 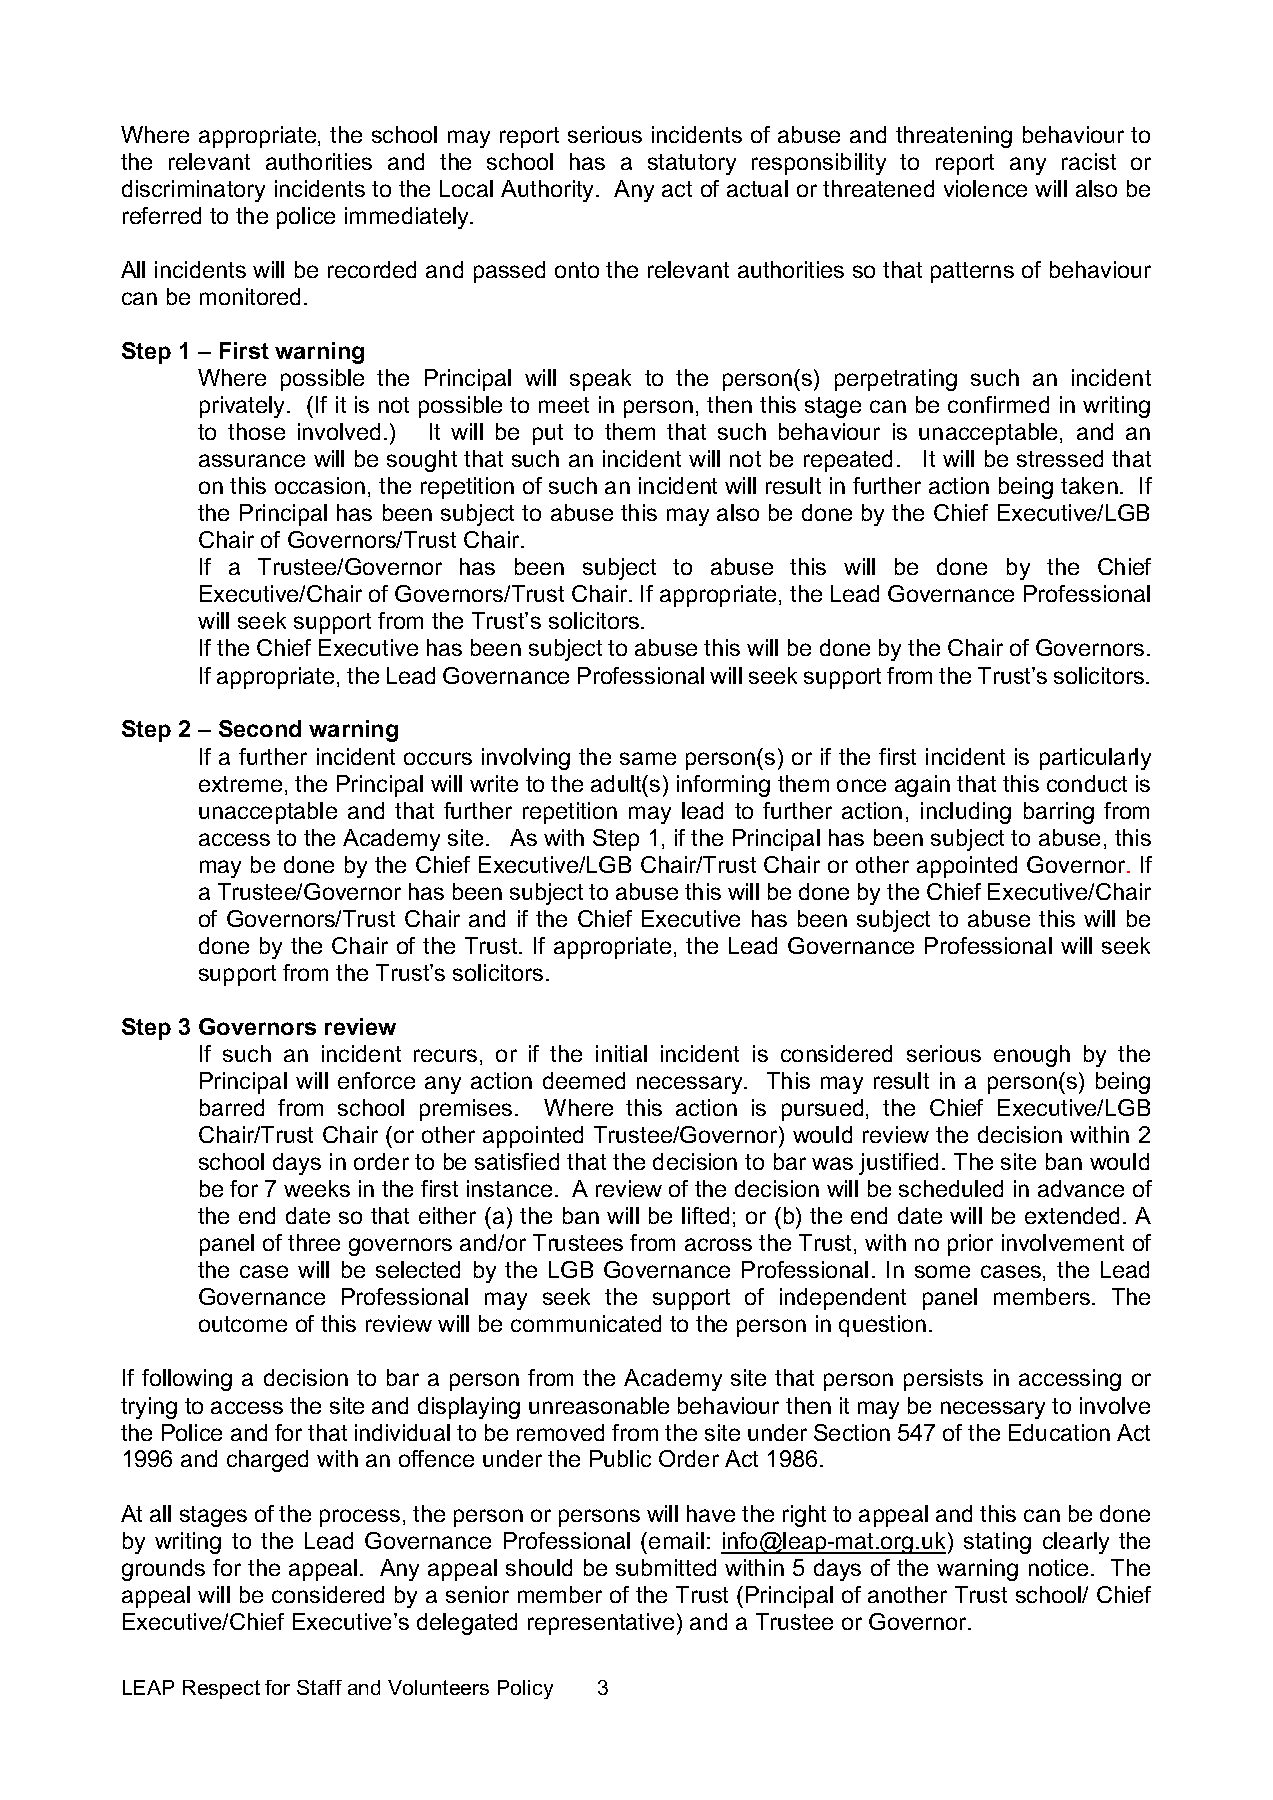 I want to click on initial, so click(x=621, y=1053).
